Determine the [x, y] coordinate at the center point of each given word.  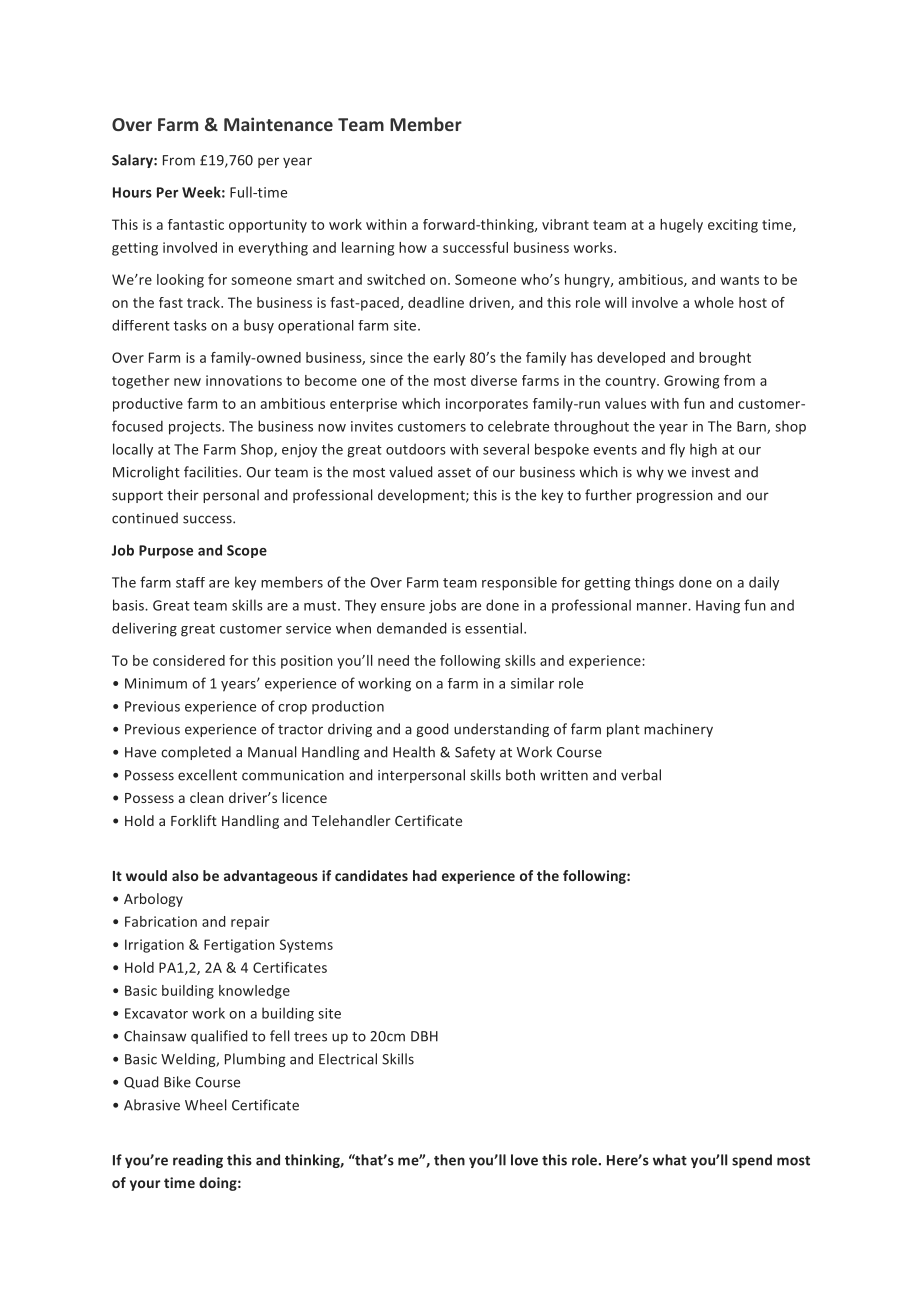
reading [198, 1161]
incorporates [487, 405]
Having [718, 607]
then [449, 1160]
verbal [641, 775]
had [425, 875]
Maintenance [278, 124]
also [185, 875]
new [187, 382]
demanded [412, 628]
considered [189, 660]
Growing [691, 382]
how [413, 247]
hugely [681, 226]
